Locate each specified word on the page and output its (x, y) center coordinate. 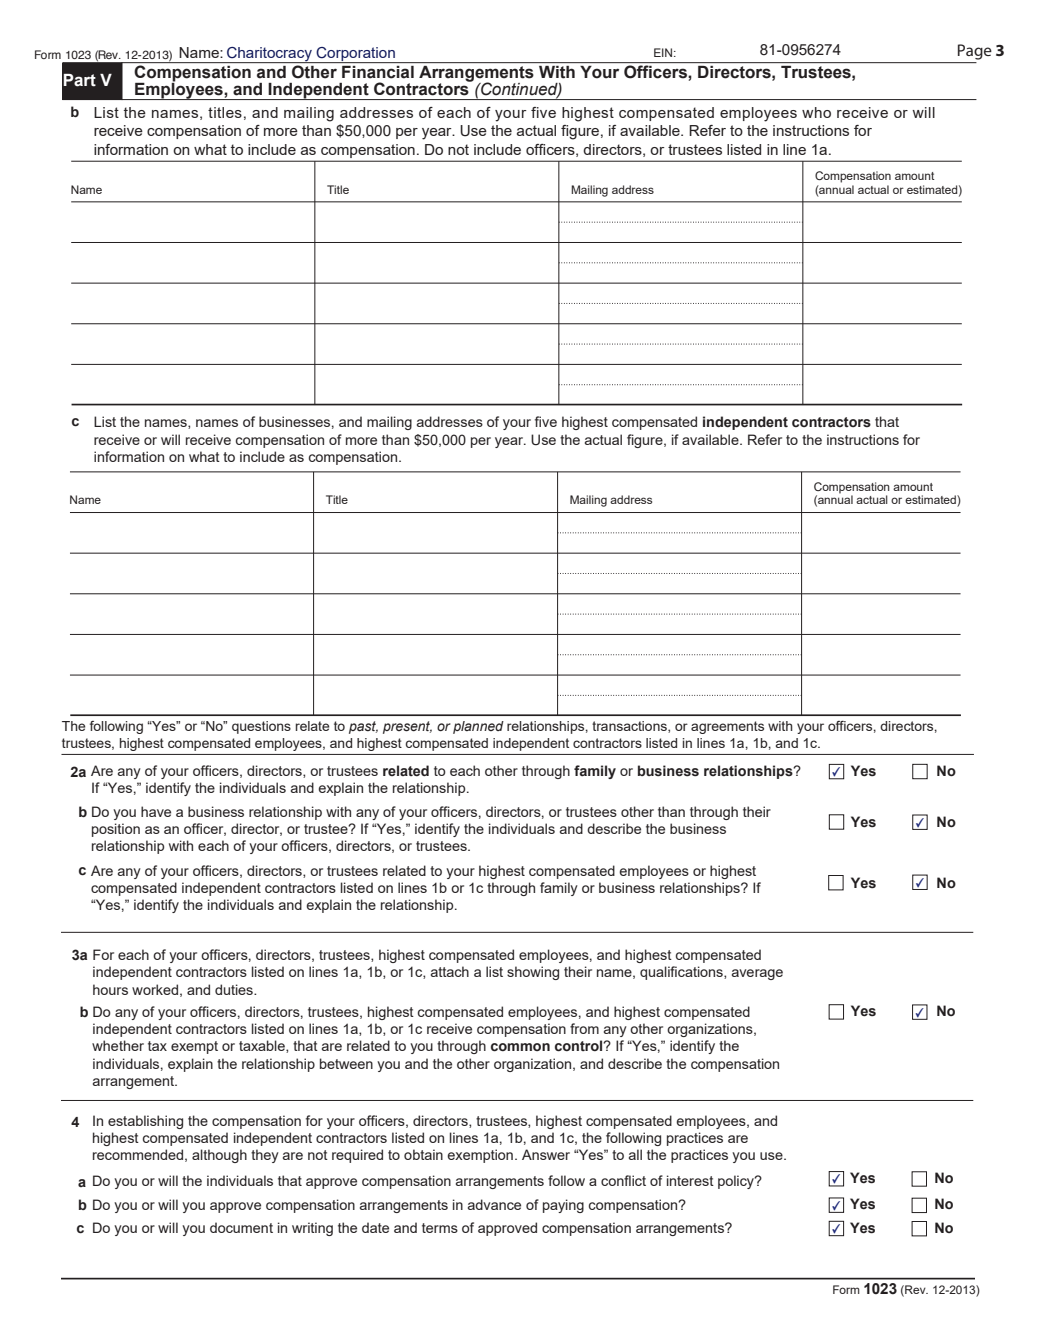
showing (533, 973)
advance (494, 1204)
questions (261, 727)
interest (690, 1180)
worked (155, 989)
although (219, 1156)
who (816, 112)
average (757, 974)
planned (478, 727)
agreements (727, 727)
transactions (630, 727)
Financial (378, 72)
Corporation (356, 55)
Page (975, 52)
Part (80, 80)
